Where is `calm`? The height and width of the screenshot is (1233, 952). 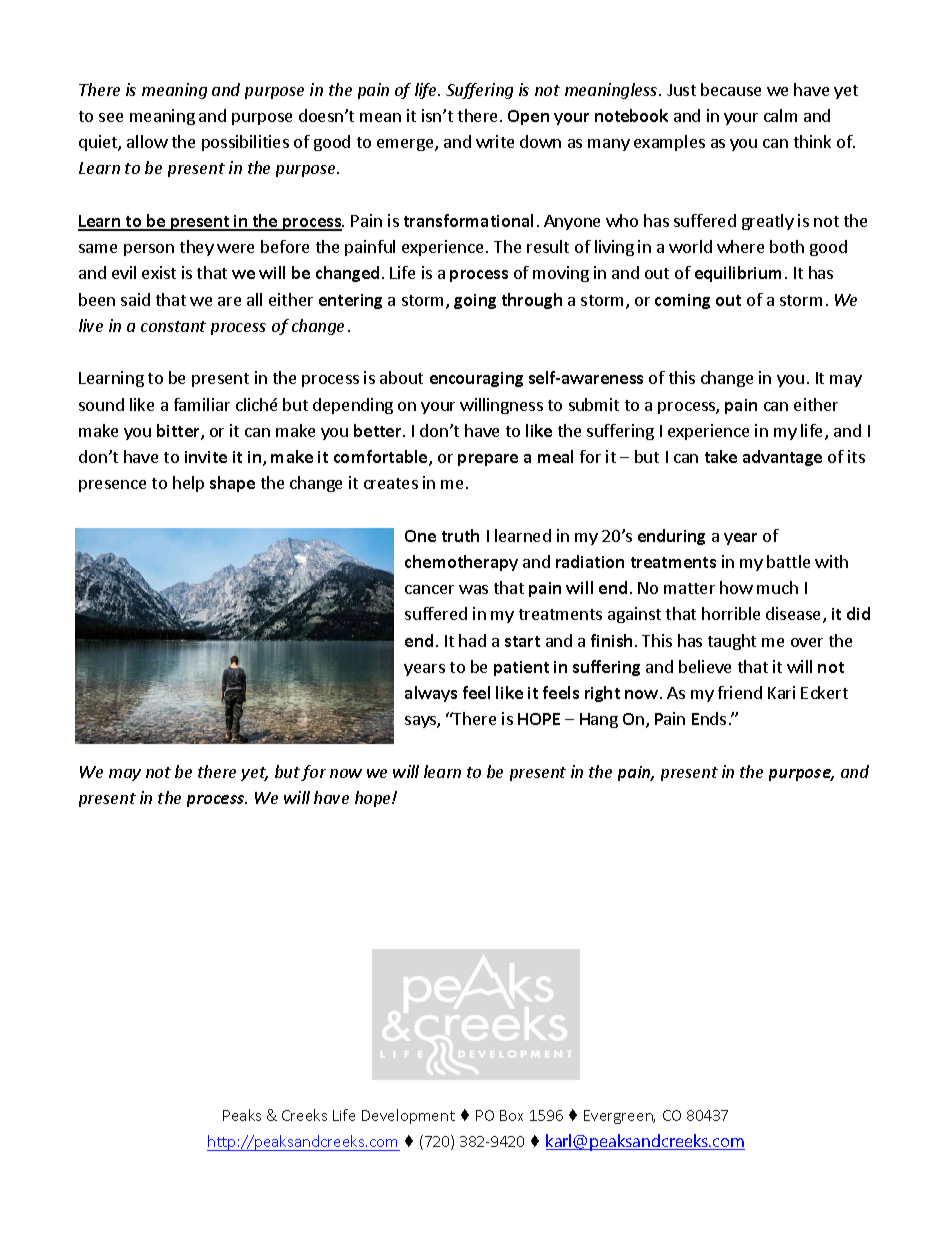 calm is located at coordinates (780, 115).
